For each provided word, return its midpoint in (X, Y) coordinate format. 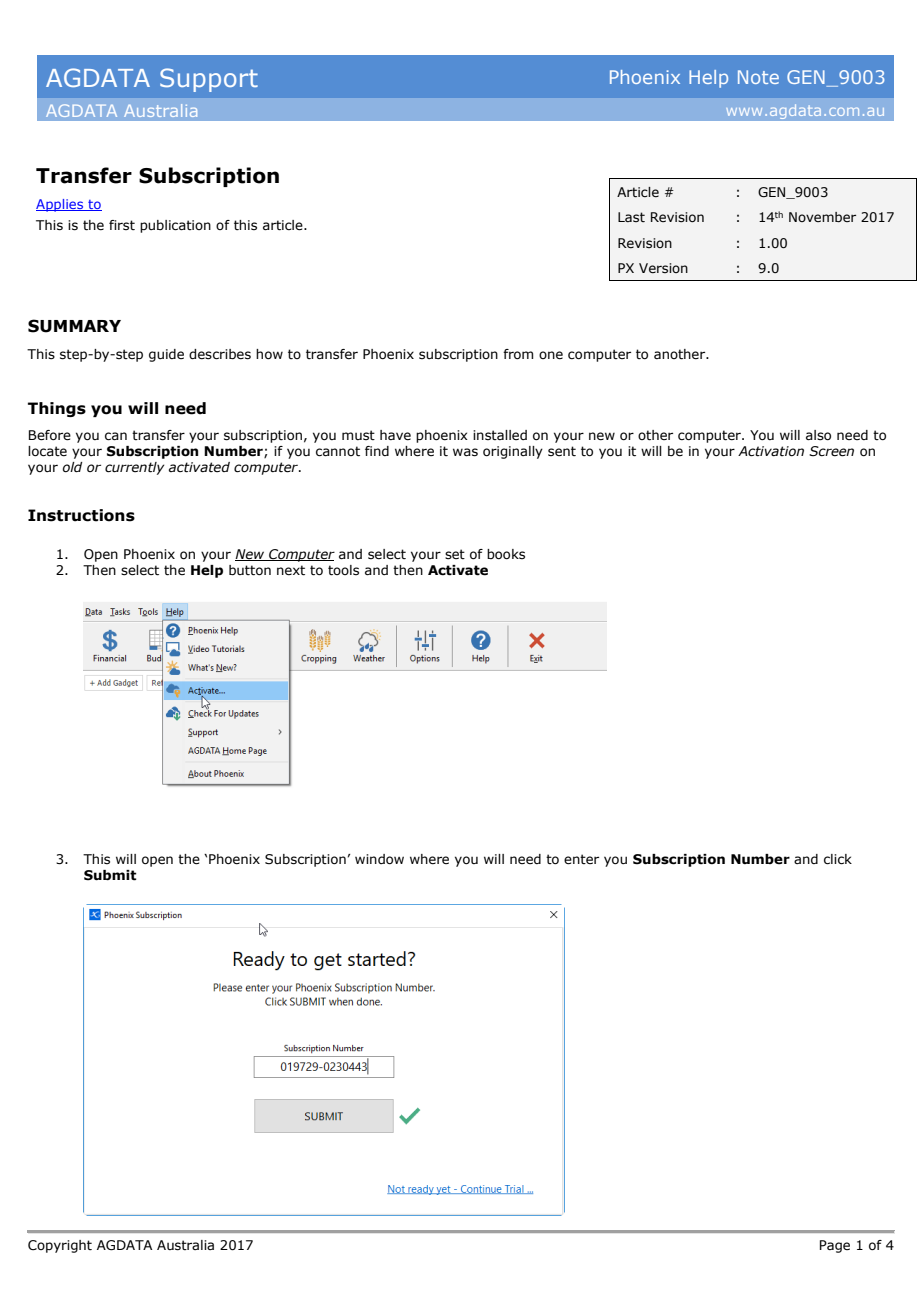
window (379, 859)
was (465, 452)
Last (631, 217)
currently (134, 468)
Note (758, 77)
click (838, 859)
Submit (110, 875)
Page (835, 1246)
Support (209, 80)
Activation (771, 451)
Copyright (60, 1246)
